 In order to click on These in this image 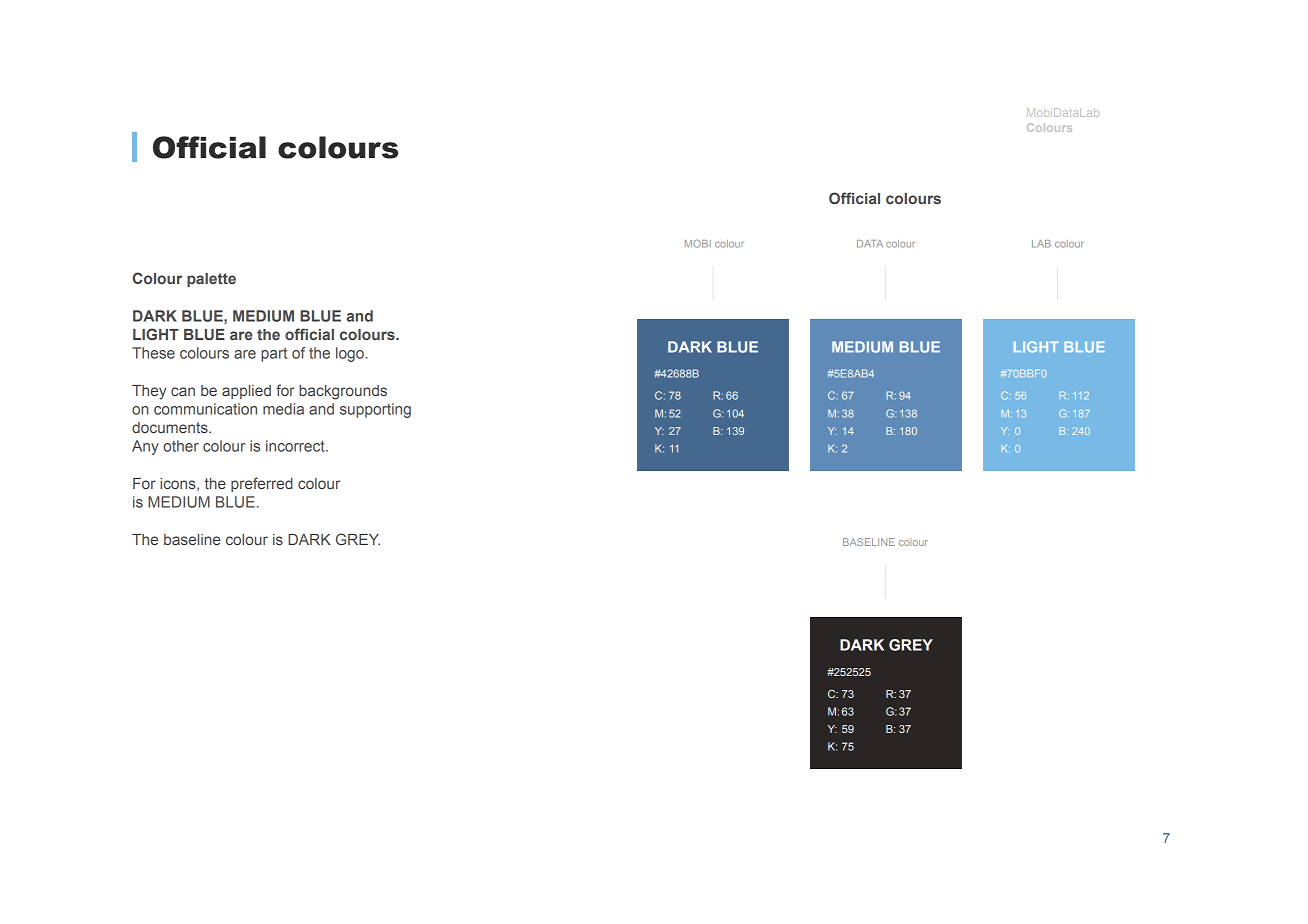, I will do `click(153, 353)`.
